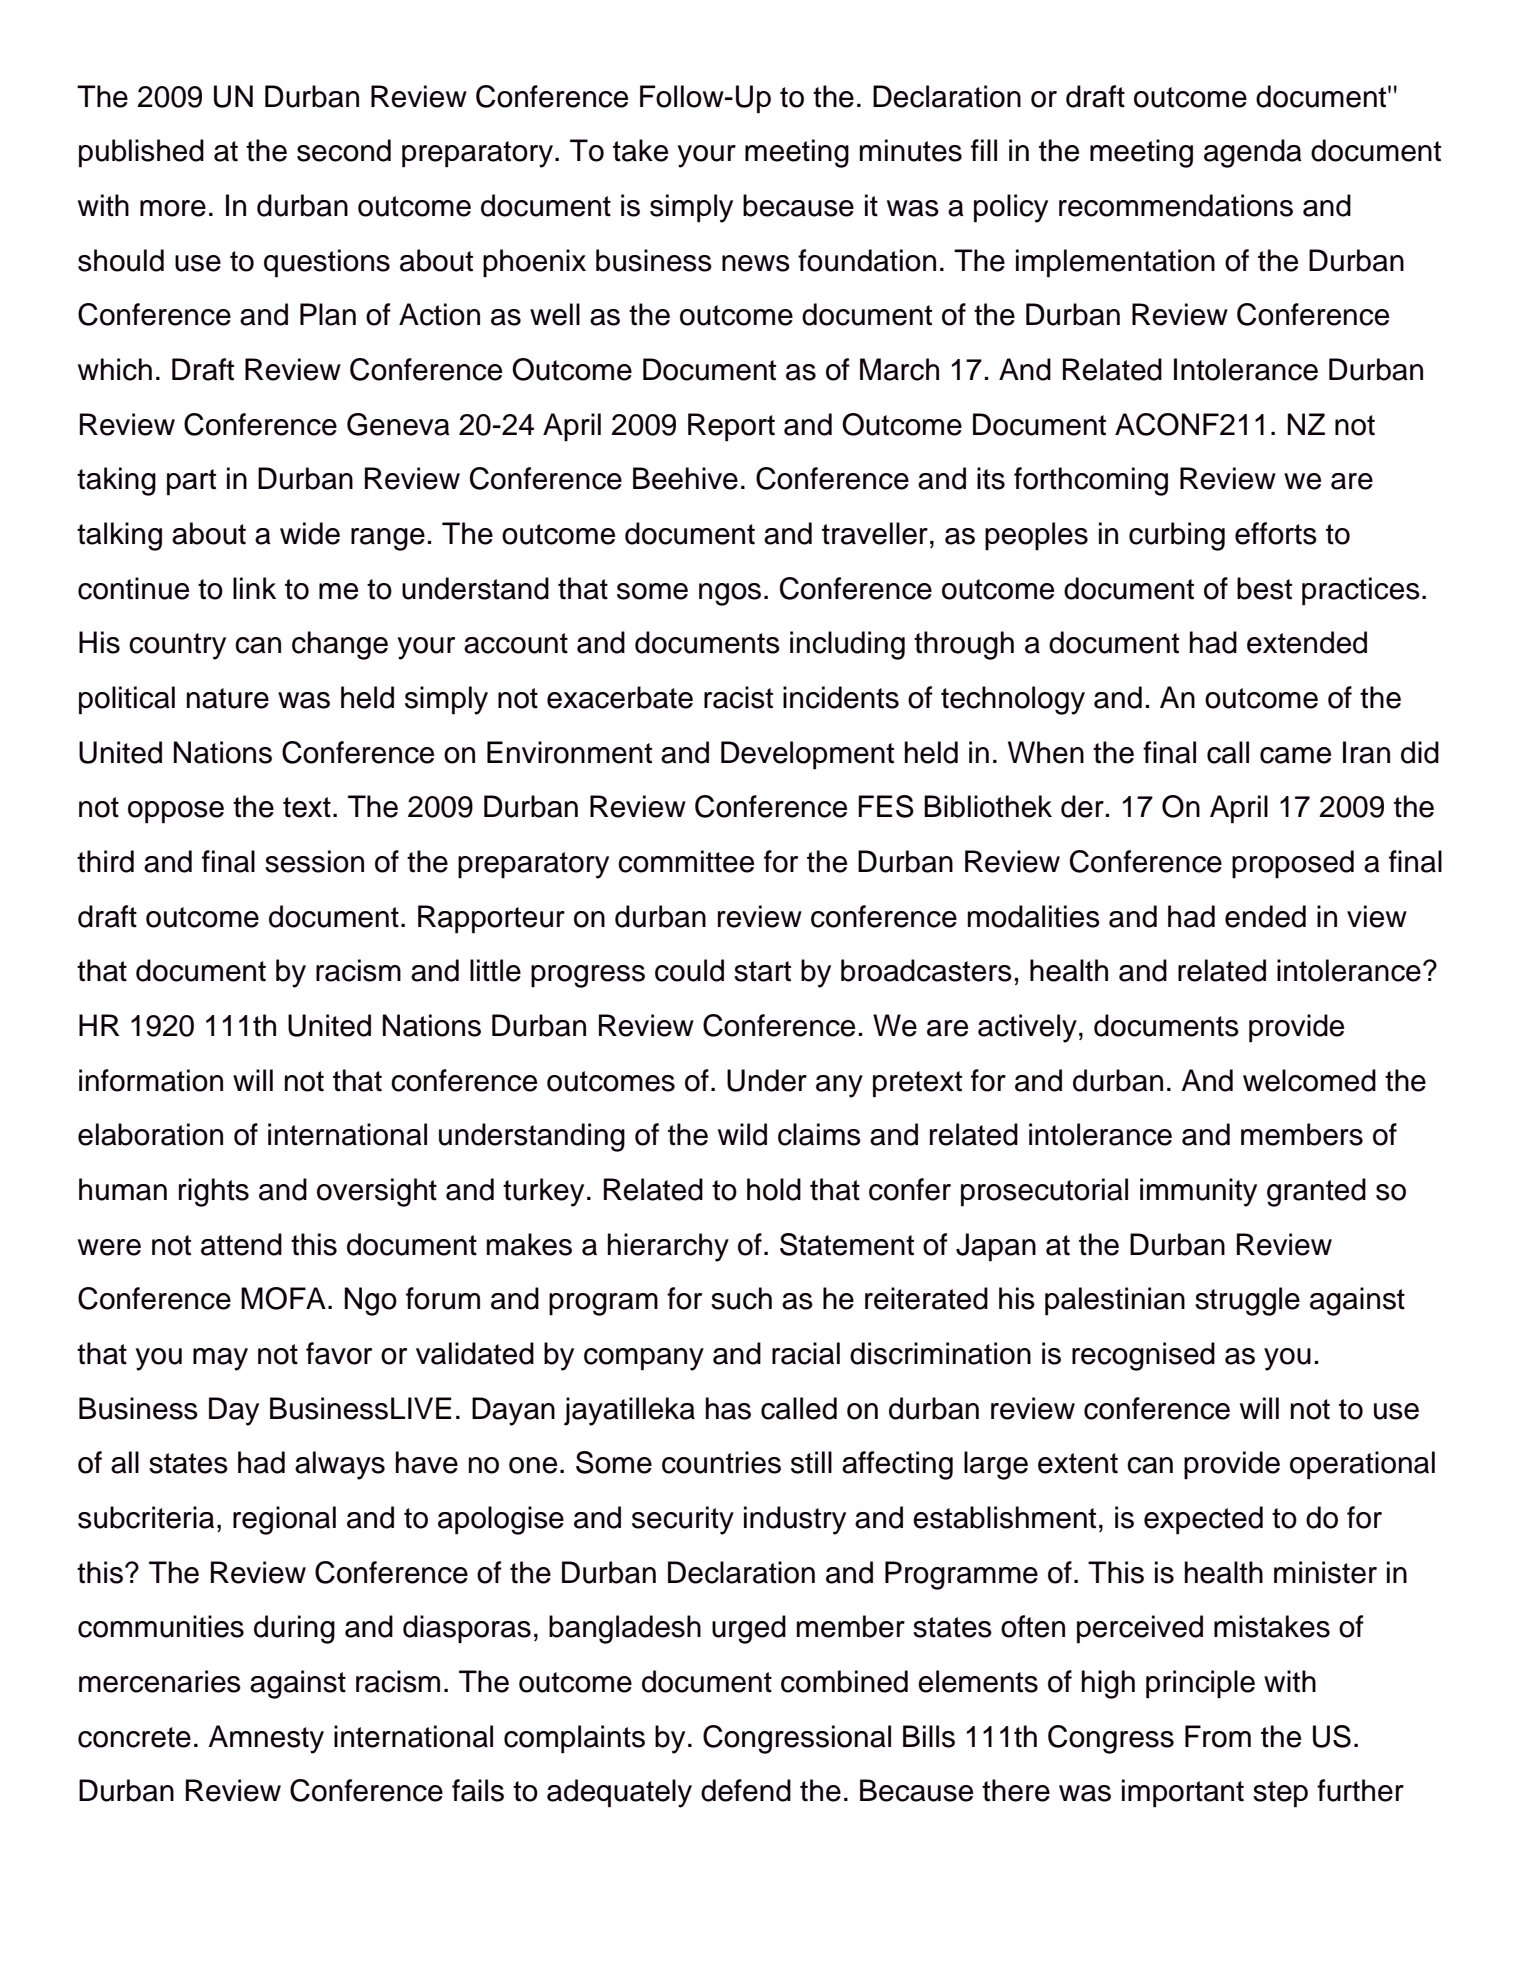  Describe the element at coordinates (220, 1359) in the screenshot. I see `may` at that location.
